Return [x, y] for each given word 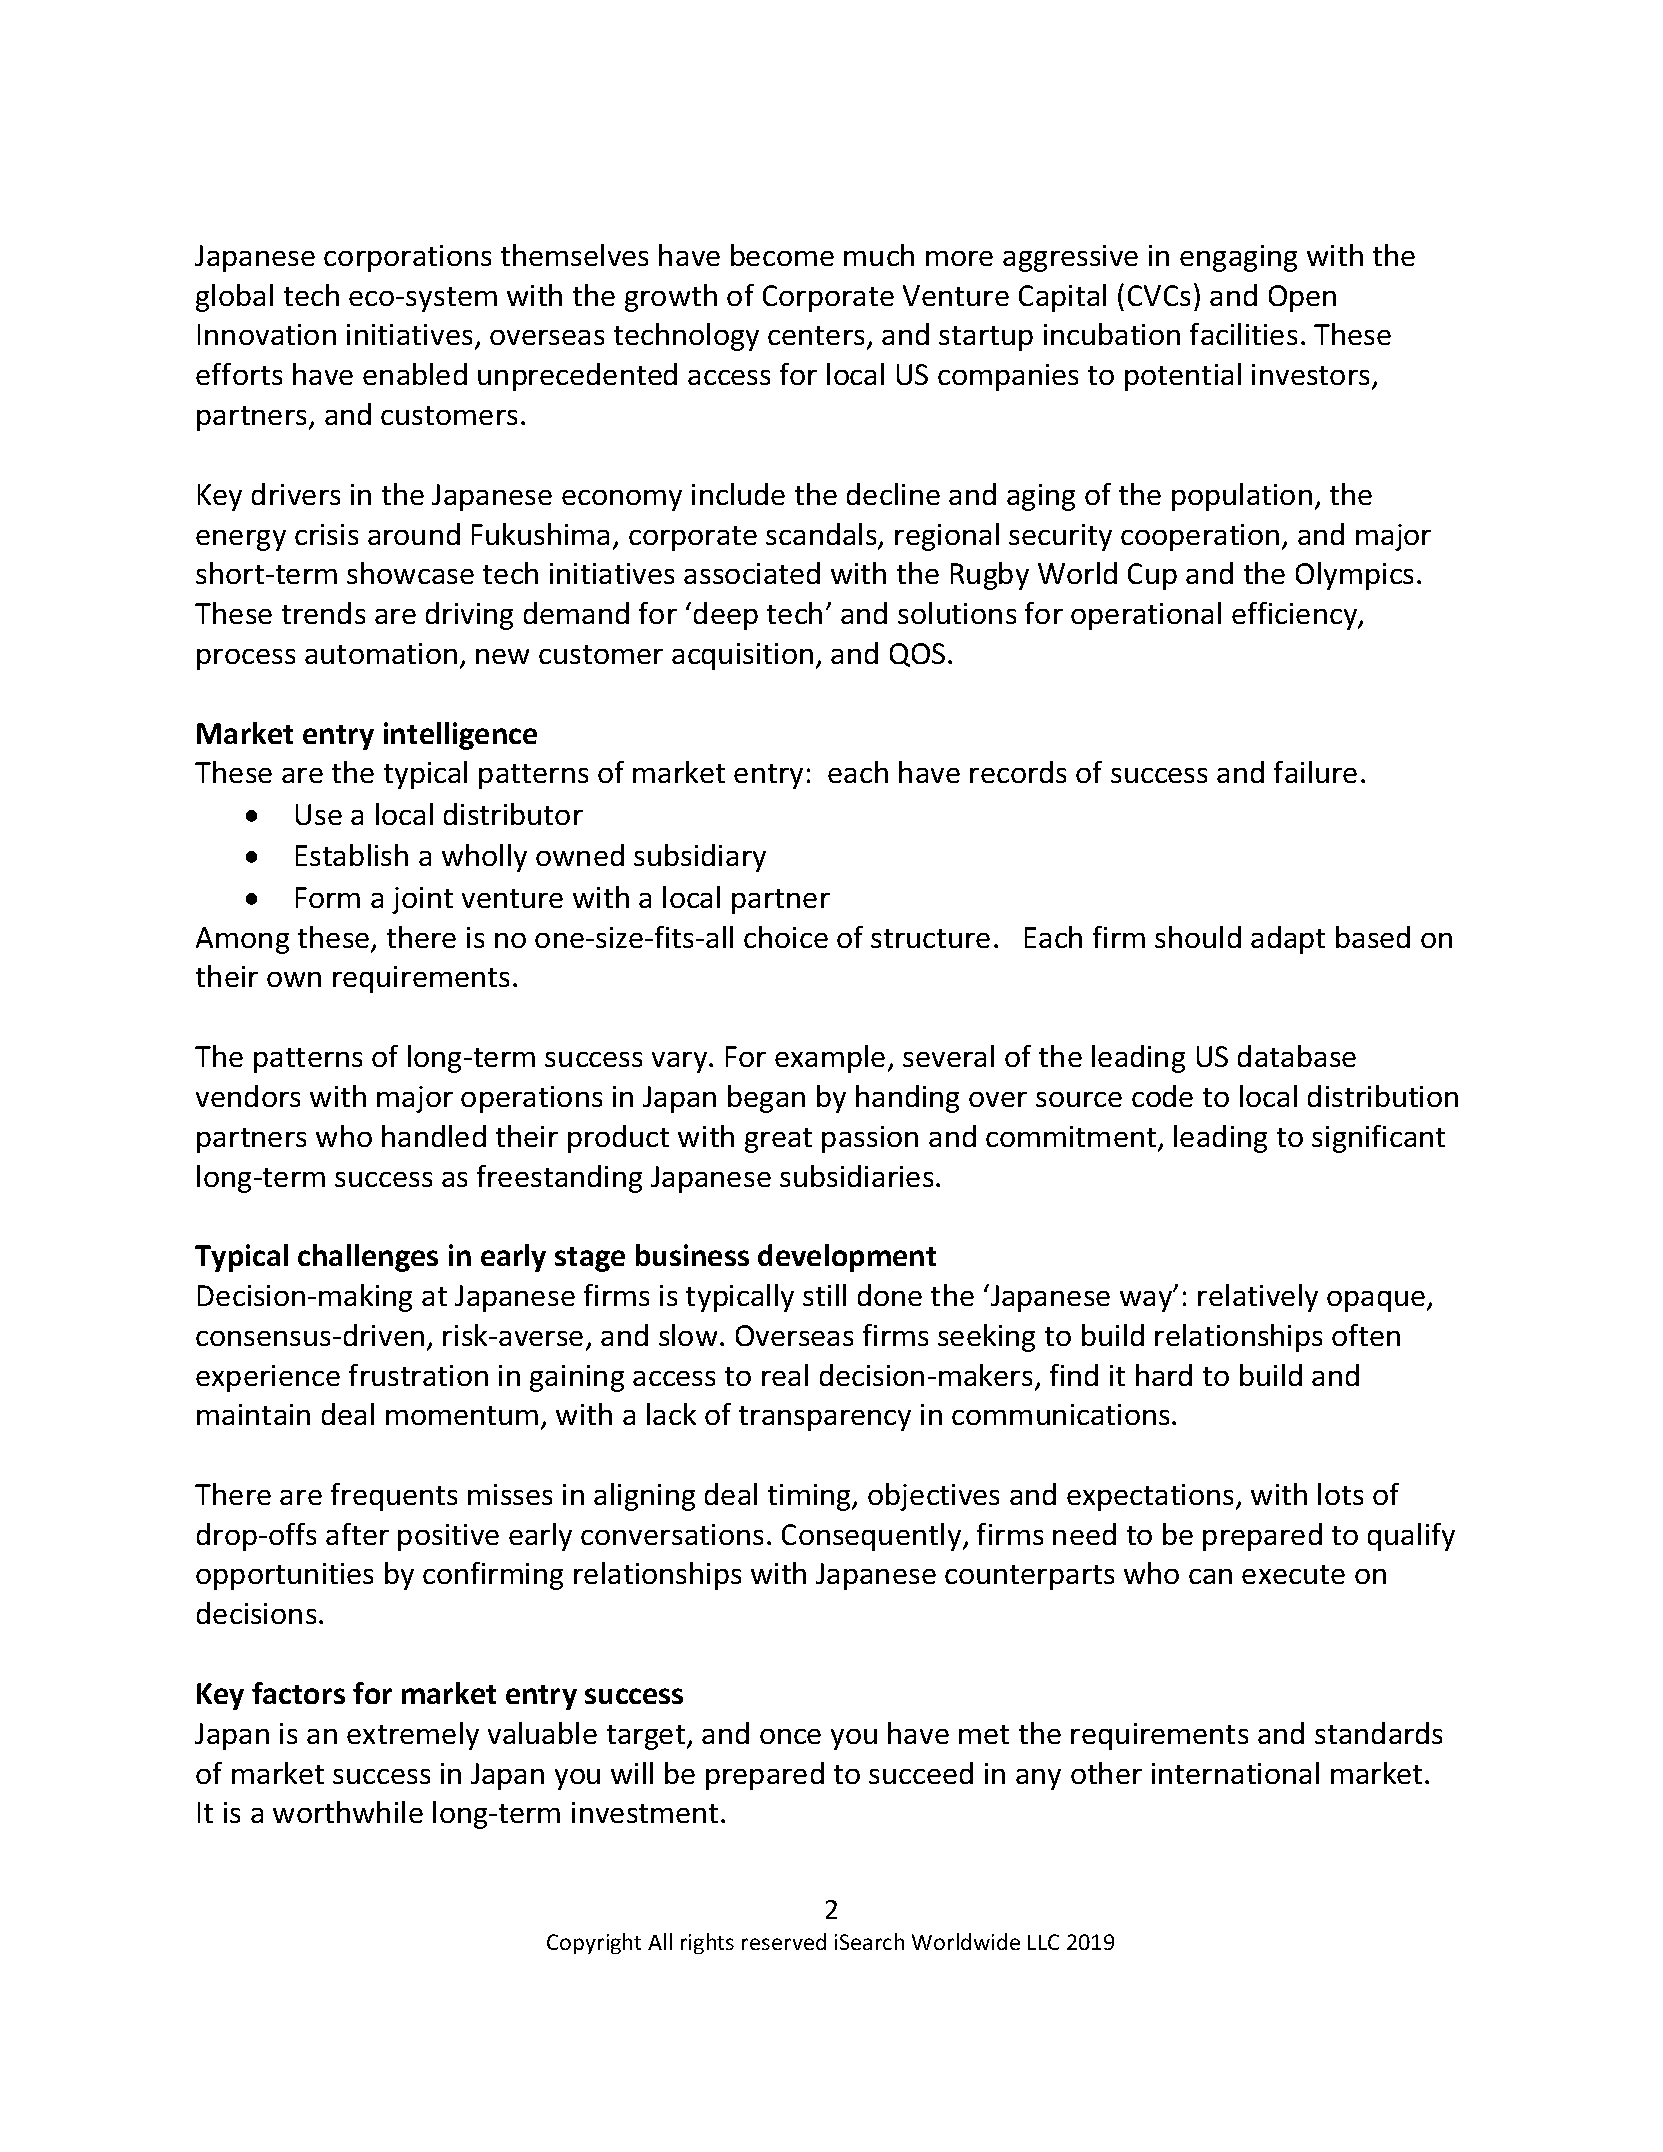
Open [1302, 298]
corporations [407, 258]
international [1235, 1773]
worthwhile [348, 1812]
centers [816, 335]
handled [434, 1136]
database [1297, 1056]
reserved [784, 1941]
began [766, 1099]
